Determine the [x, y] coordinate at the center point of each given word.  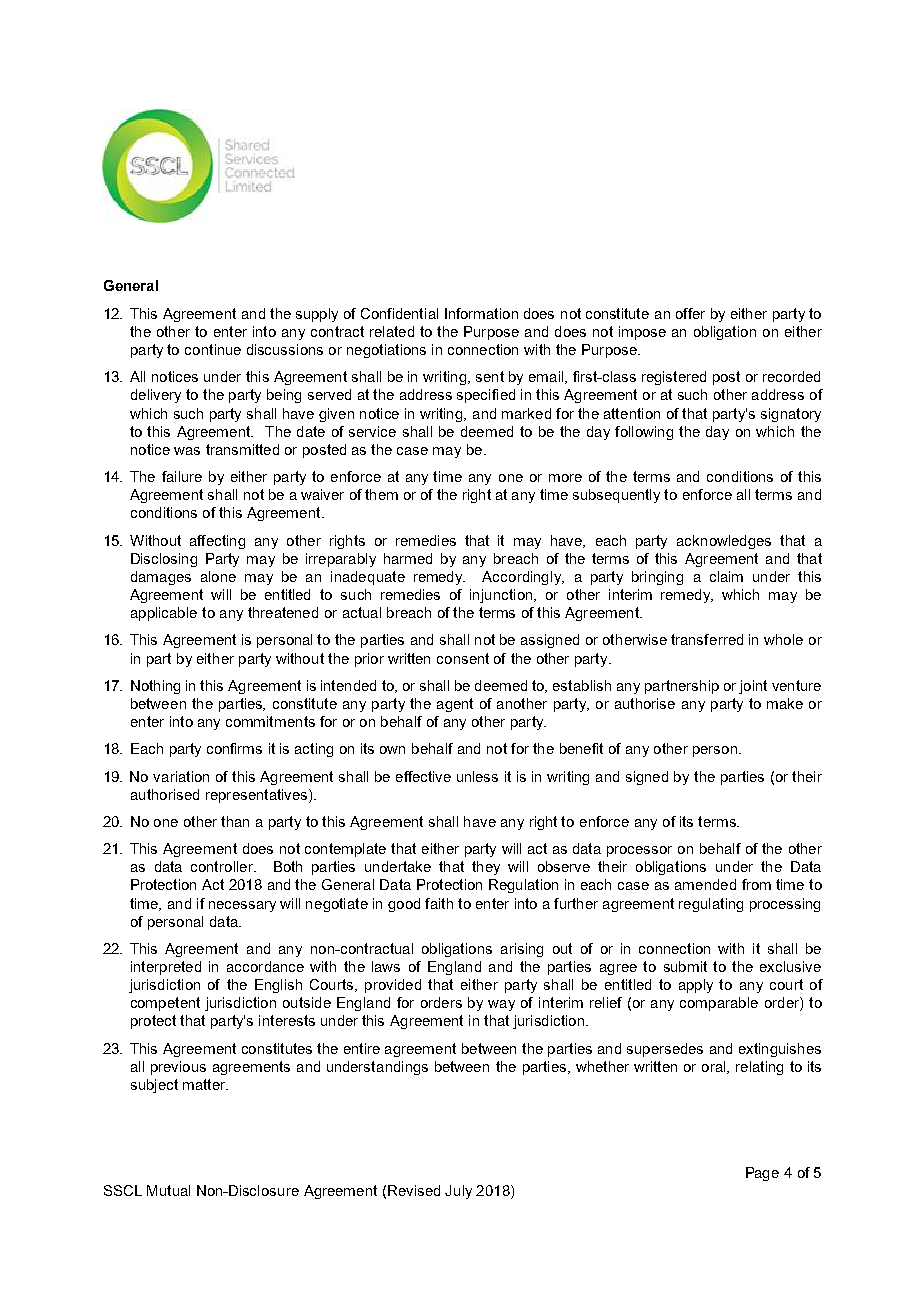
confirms [234, 748]
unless [477, 776]
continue [213, 349]
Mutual [168, 1190]
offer [690, 313]
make [785, 703]
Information [481, 313]
